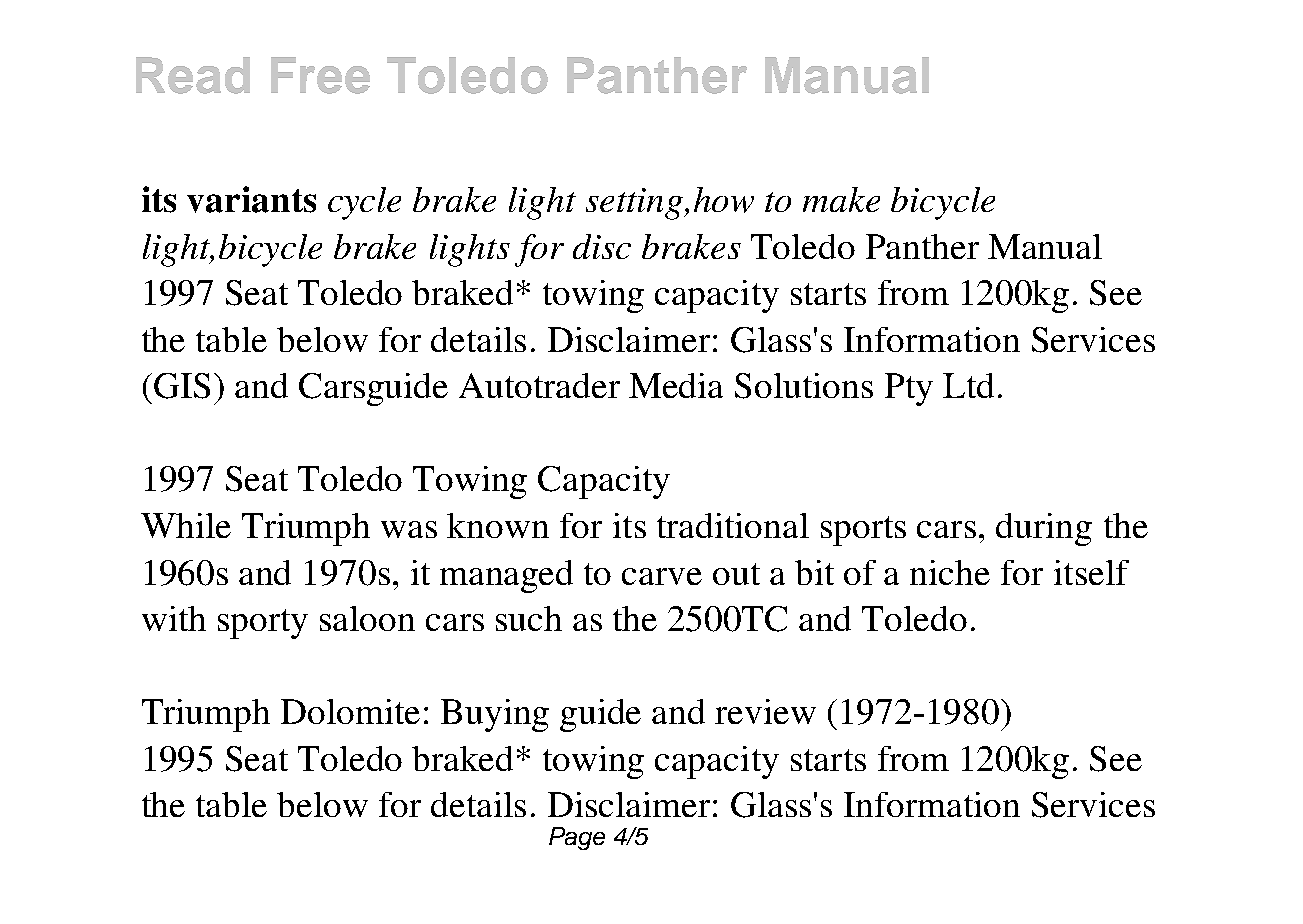 The width and height of the screenshot is (1303, 924). What do you see at coordinates (350, 711) in the screenshot?
I see `Dolomite` at bounding box center [350, 711].
